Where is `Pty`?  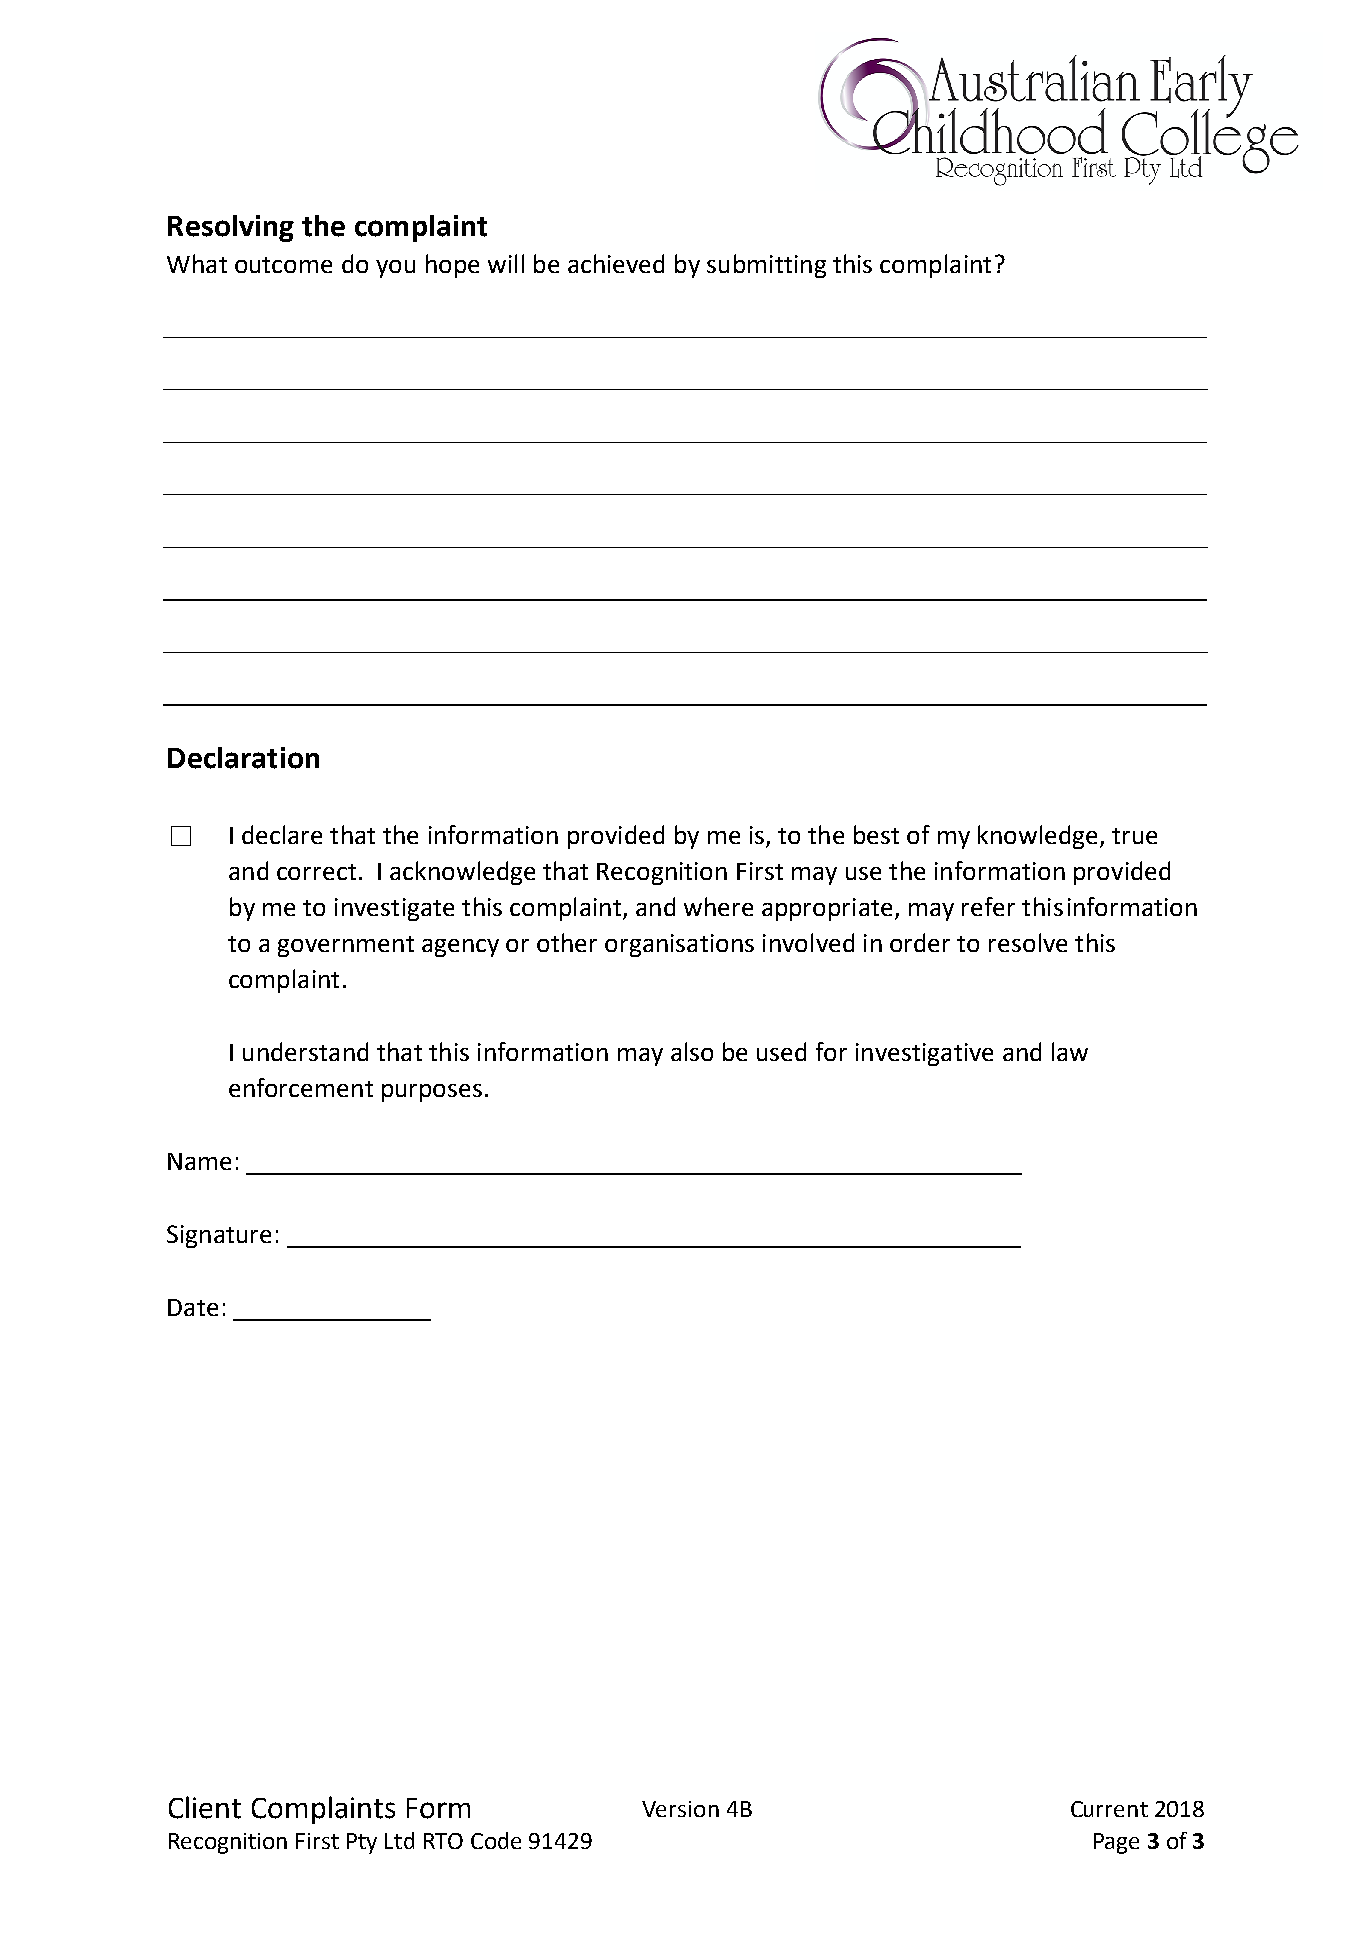 Pty is located at coordinates (362, 1843).
